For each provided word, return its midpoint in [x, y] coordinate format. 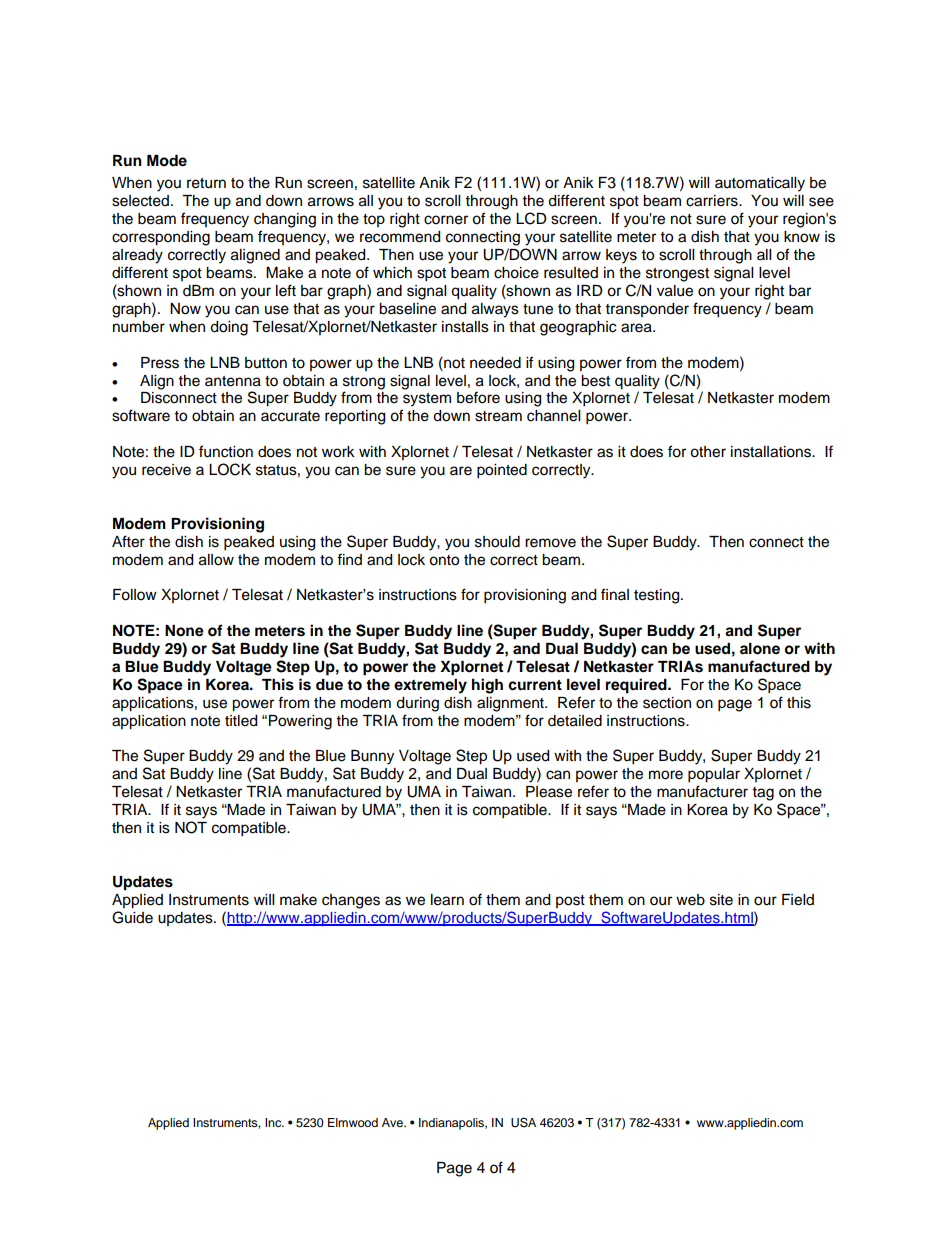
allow [216, 560]
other [708, 452]
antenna [233, 381]
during [417, 704]
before [478, 397]
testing [658, 596]
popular [714, 775]
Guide [132, 917]
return [206, 183]
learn [447, 900]
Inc [274, 1122]
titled [241, 721]
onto [444, 560]
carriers [713, 201]
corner [446, 220]
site [721, 900]
